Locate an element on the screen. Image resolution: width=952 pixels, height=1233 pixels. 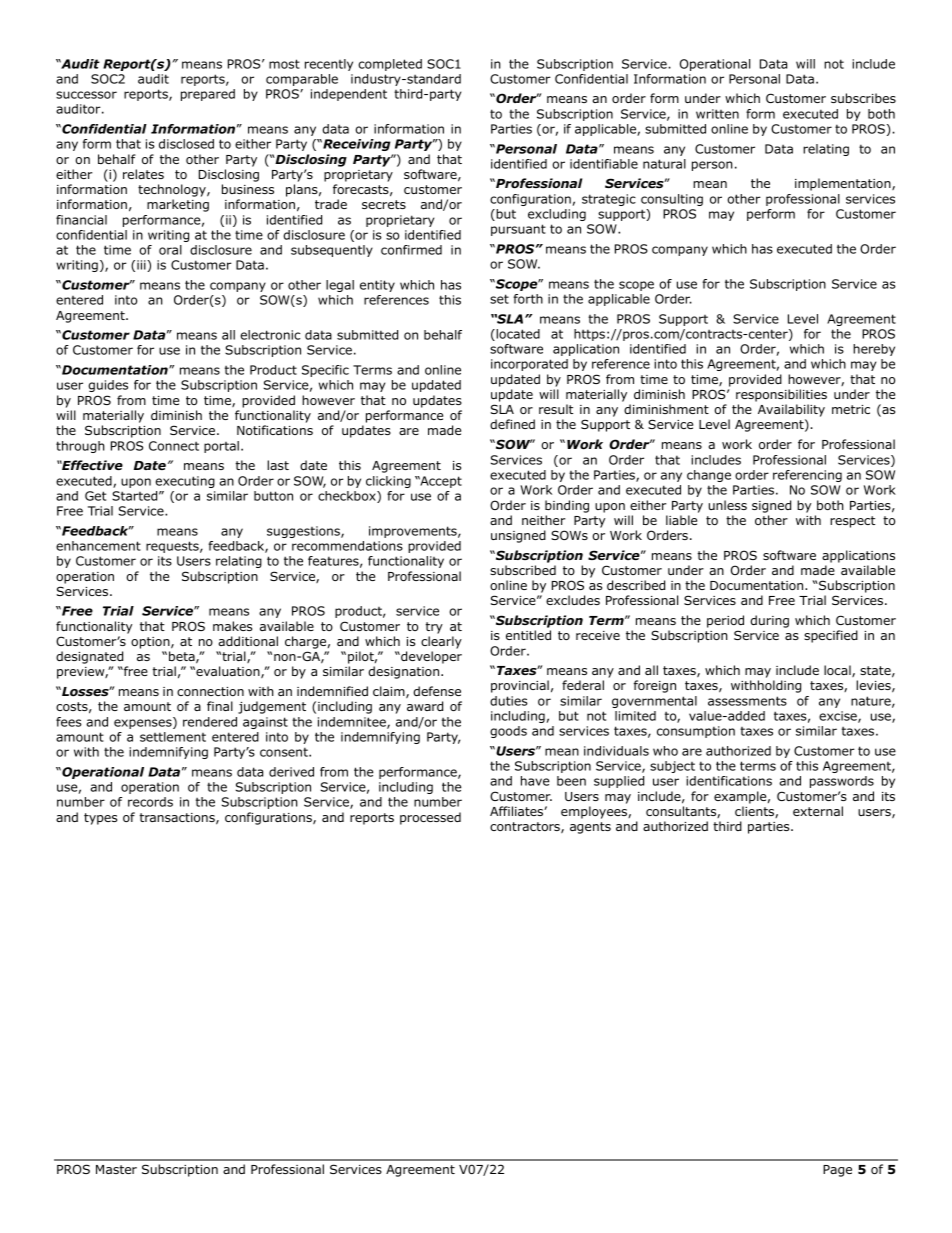
prepared is located at coordinates (208, 95).
